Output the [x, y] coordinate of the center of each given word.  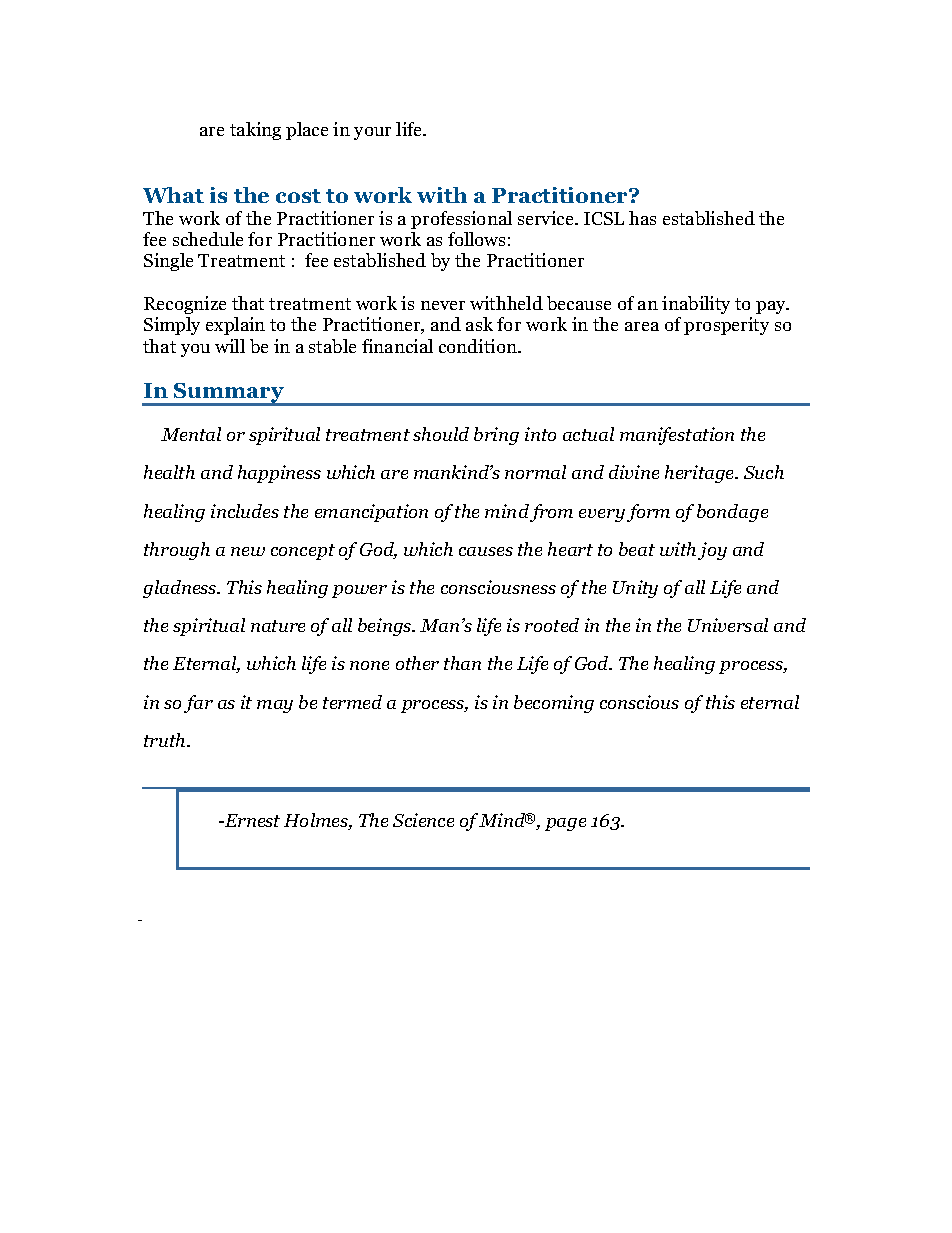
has [642, 218]
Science [423, 820]
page [565, 824]
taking [255, 131]
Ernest [251, 820]
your [372, 133]
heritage [701, 474]
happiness [279, 474]
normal [535, 472]
